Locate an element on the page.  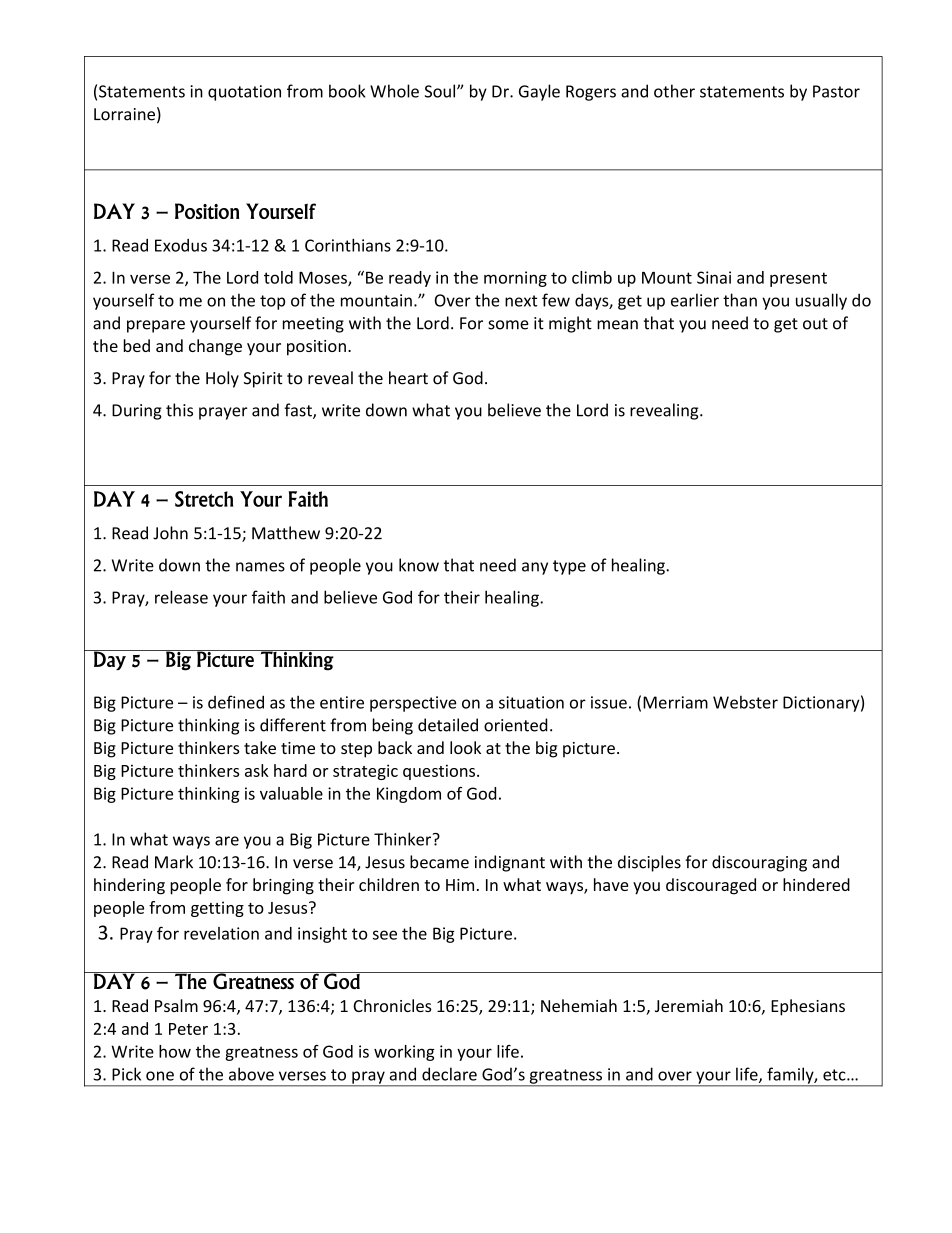
other is located at coordinates (674, 91).
